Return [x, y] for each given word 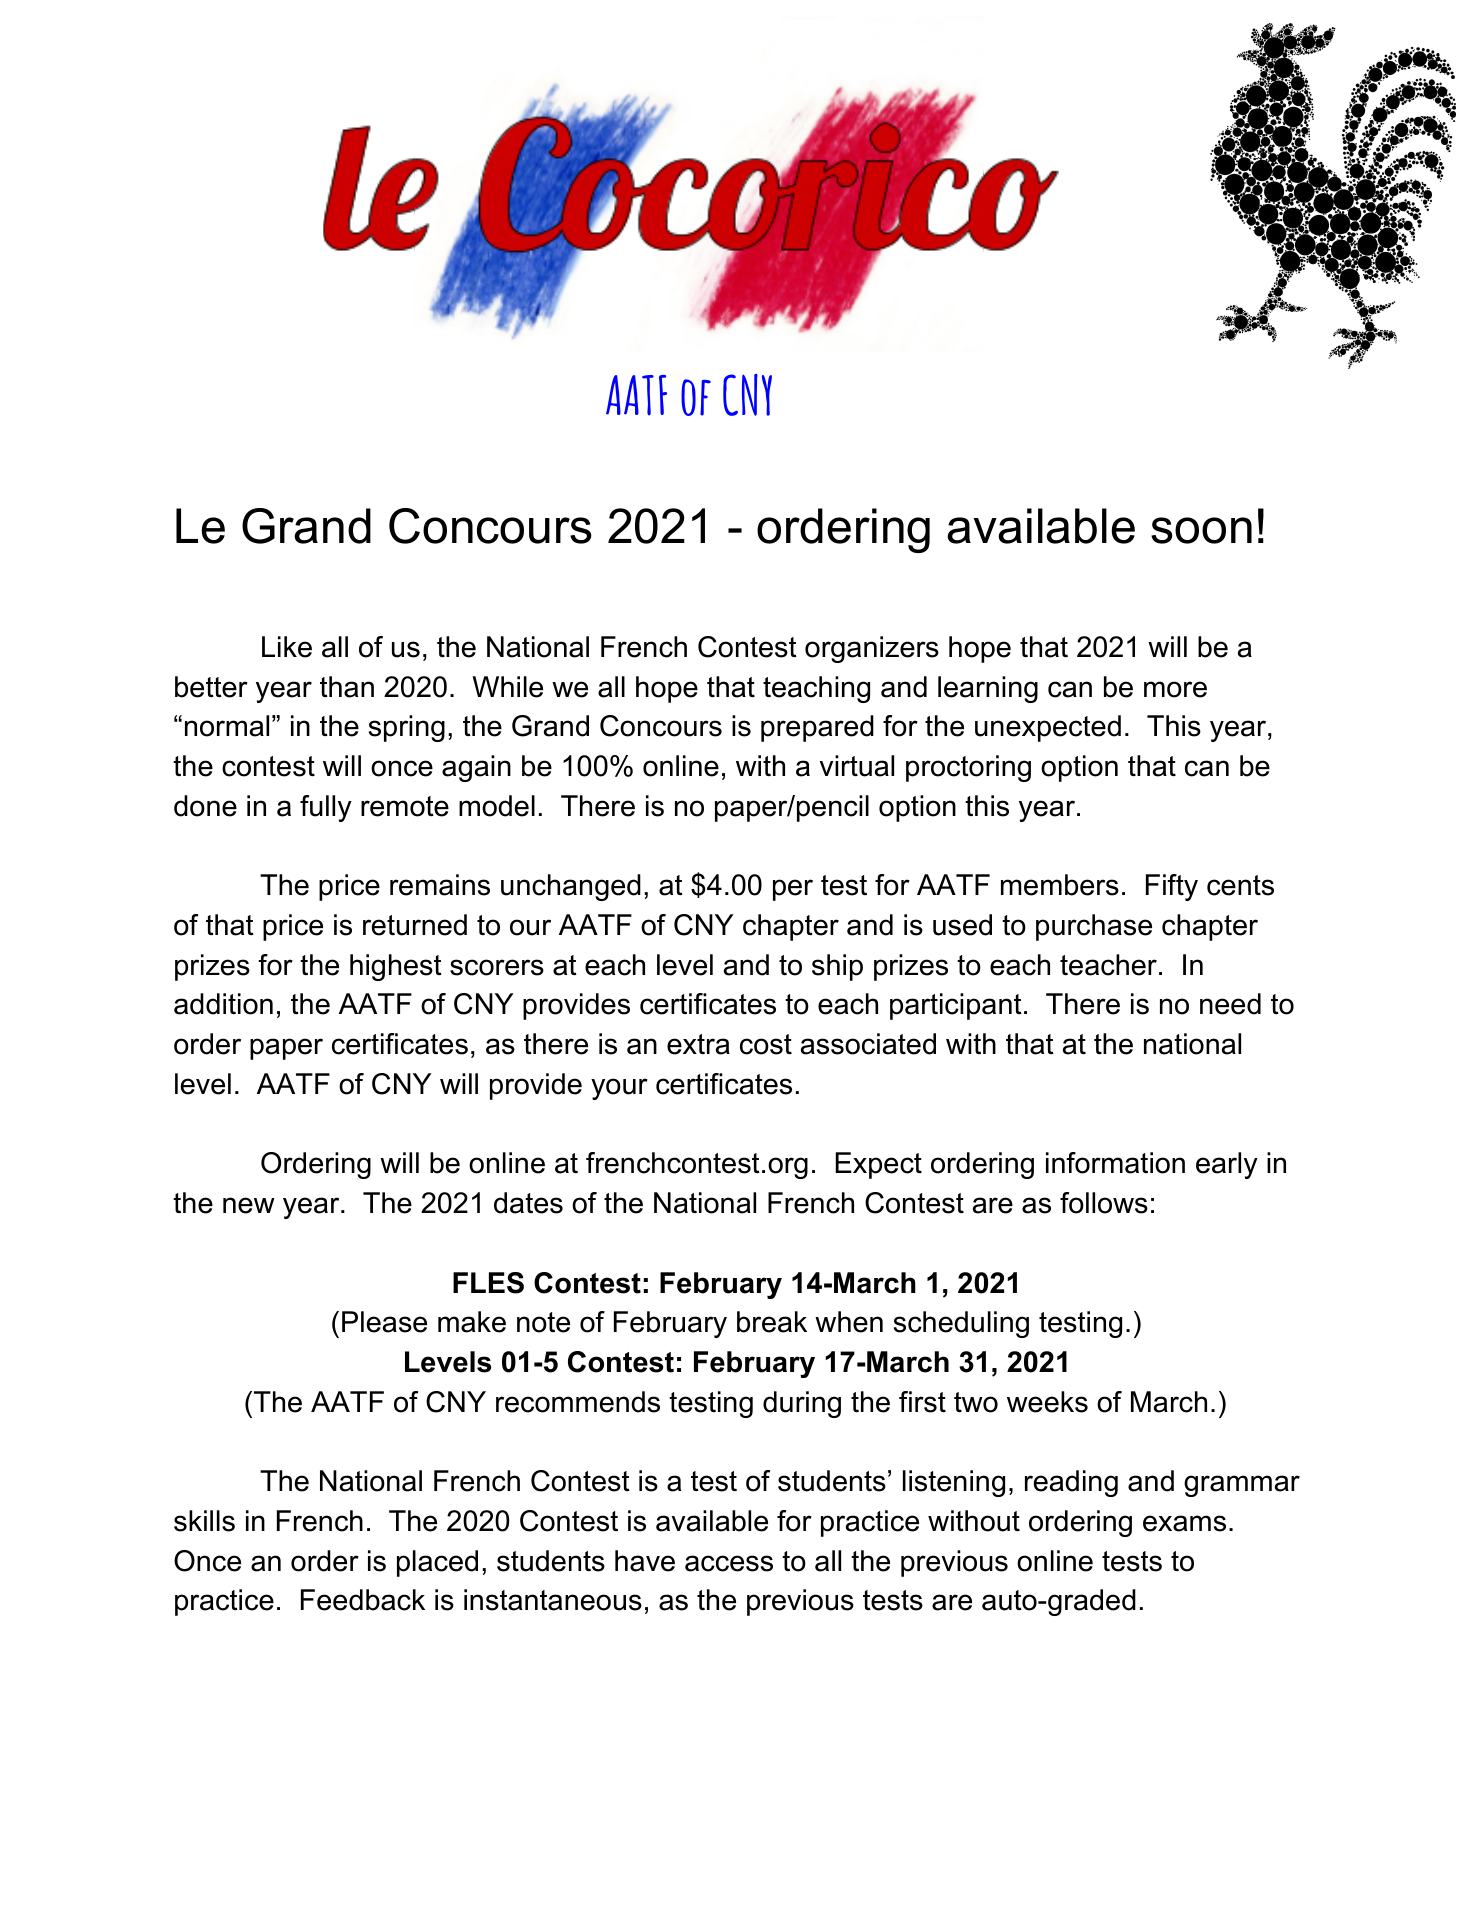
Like [287, 647]
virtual [857, 766]
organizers [872, 649]
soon [1201, 530]
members [1060, 885]
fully [326, 808]
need [1230, 1004]
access [729, 1563]
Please [384, 1322]
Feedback [363, 1600]
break [772, 1322]
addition [223, 1004]
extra [698, 1044]
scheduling [961, 1324]
